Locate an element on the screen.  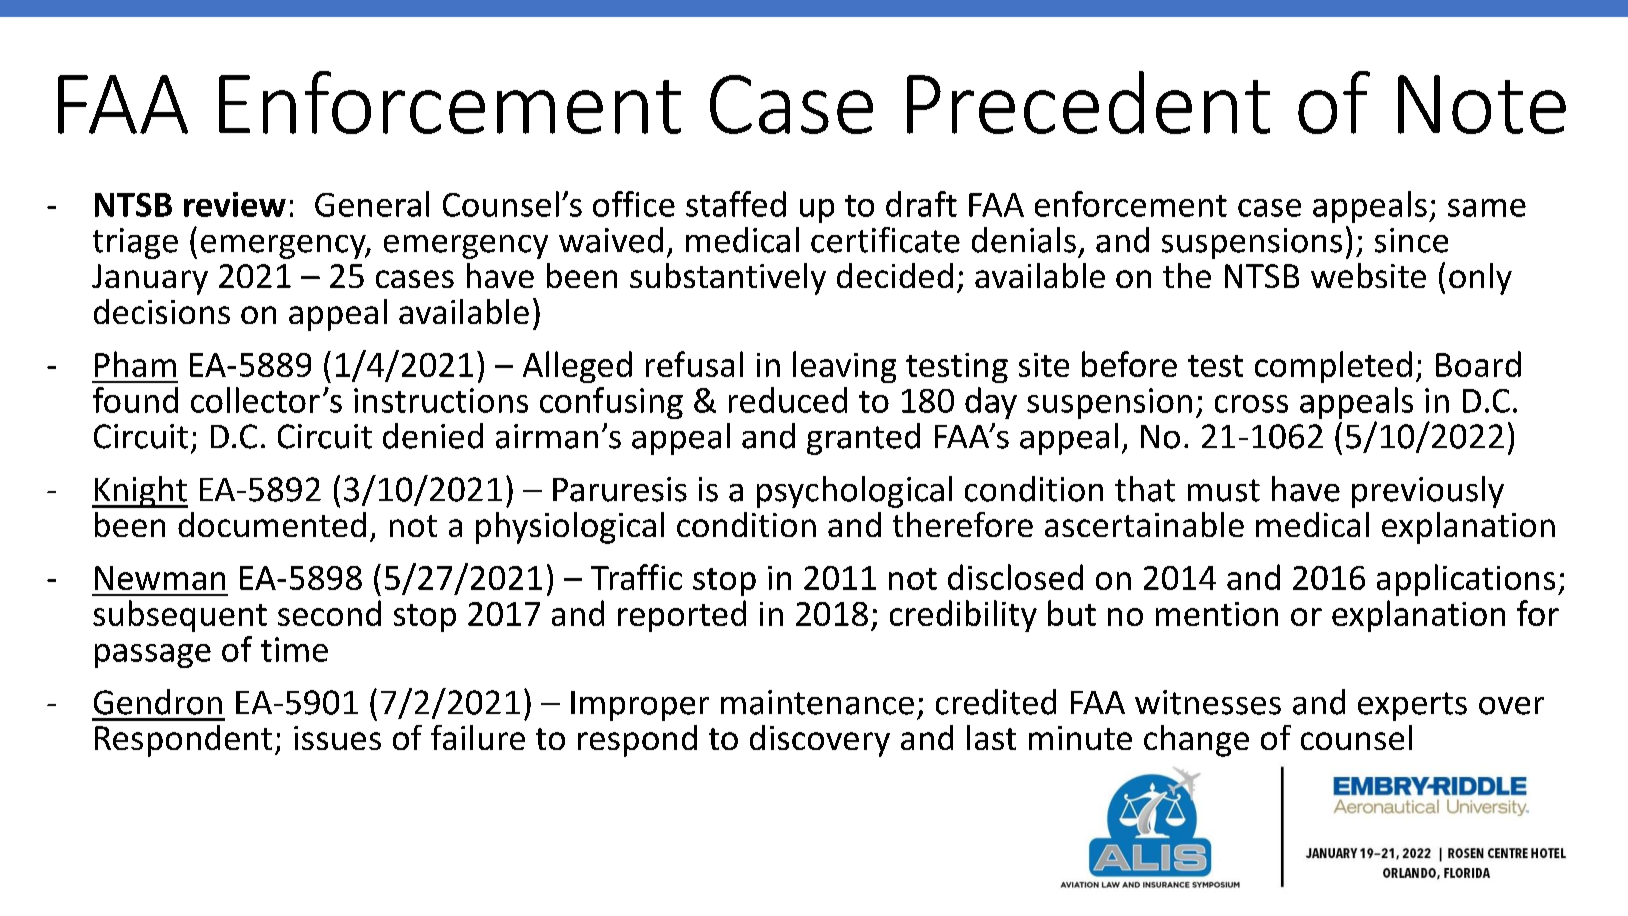
denied is located at coordinates (433, 436).
